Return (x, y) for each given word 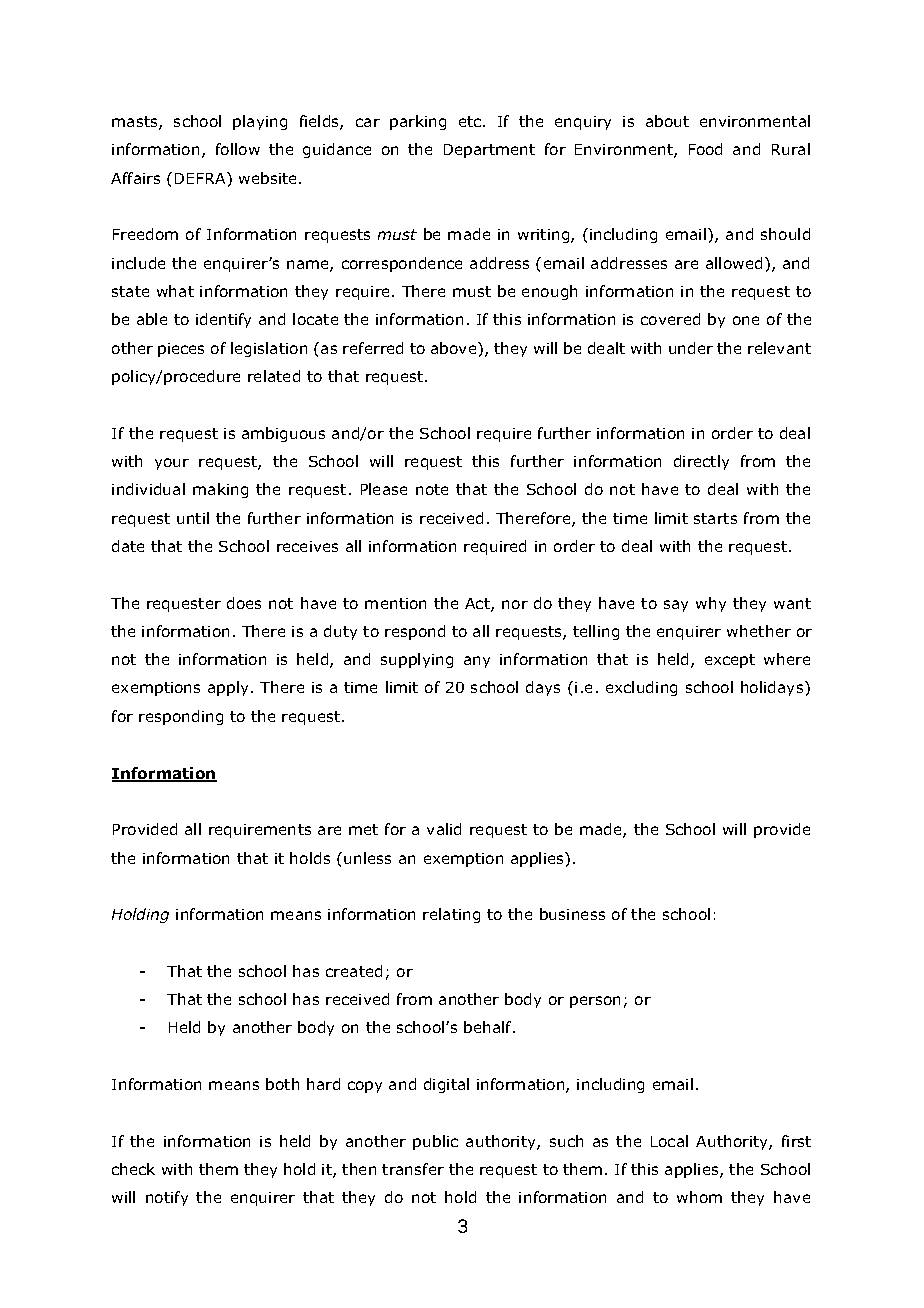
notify (167, 1198)
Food (705, 149)
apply (230, 688)
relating (451, 915)
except (730, 661)
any (477, 662)
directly (701, 462)
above (455, 348)
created (354, 971)
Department (489, 151)
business (572, 914)
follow (238, 149)
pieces (181, 350)
